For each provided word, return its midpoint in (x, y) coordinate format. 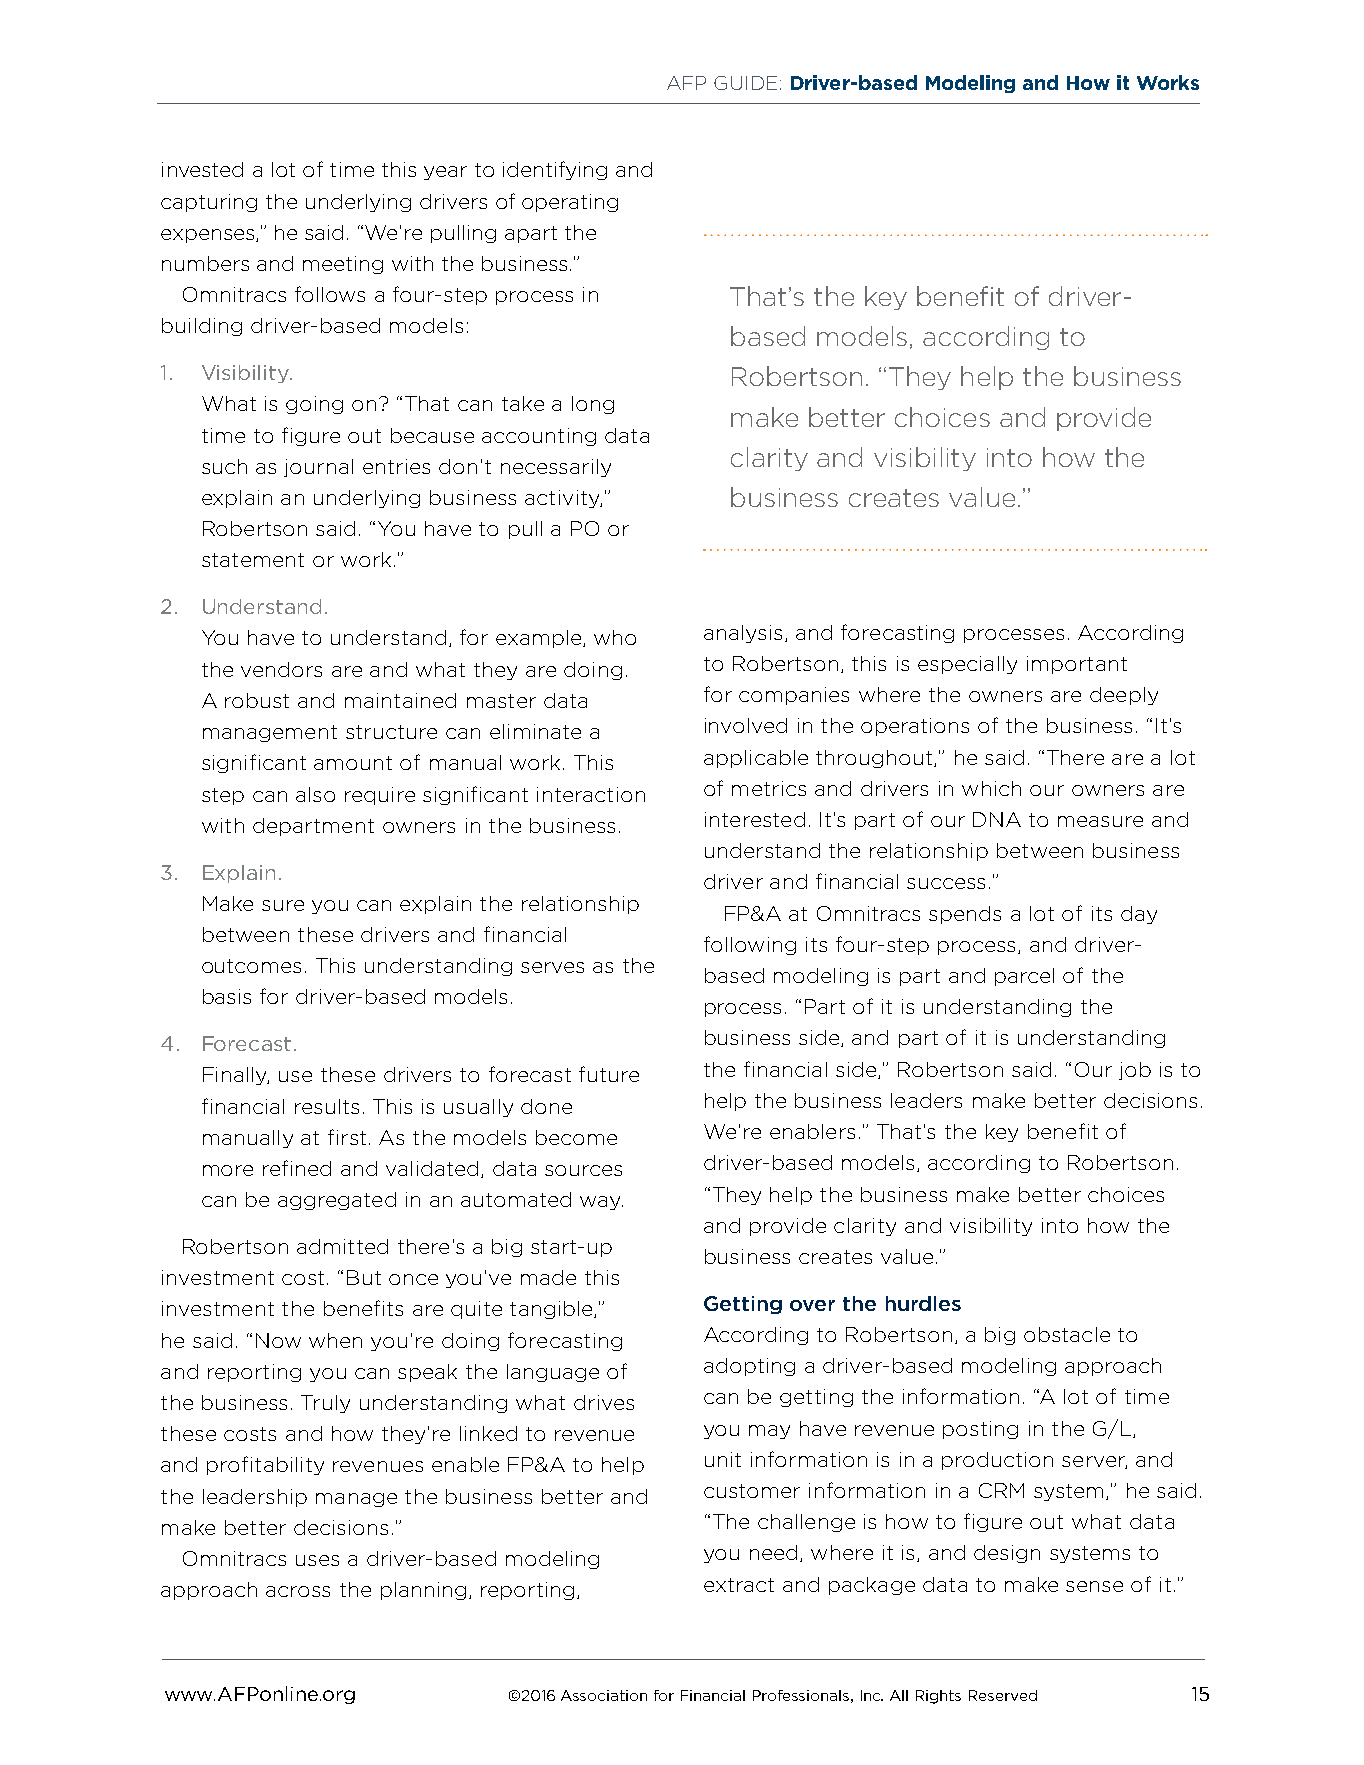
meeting (343, 265)
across (298, 1591)
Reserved (1003, 1695)
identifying (555, 170)
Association (604, 1695)
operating (570, 203)
